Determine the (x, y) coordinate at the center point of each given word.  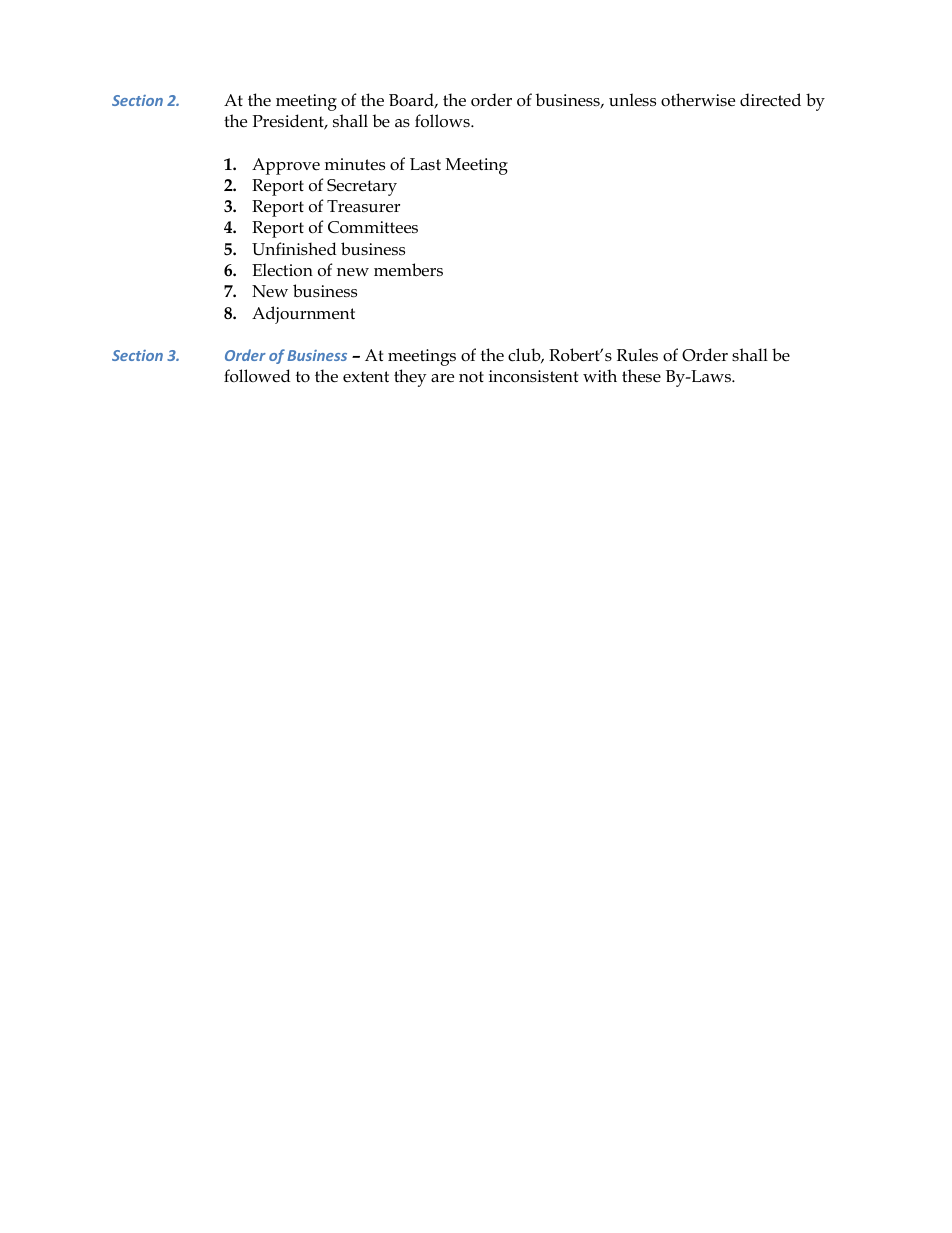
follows (443, 121)
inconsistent (533, 376)
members (408, 270)
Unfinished (294, 249)
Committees (373, 227)
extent (366, 376)
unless (632, 100)
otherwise (698, 100)
